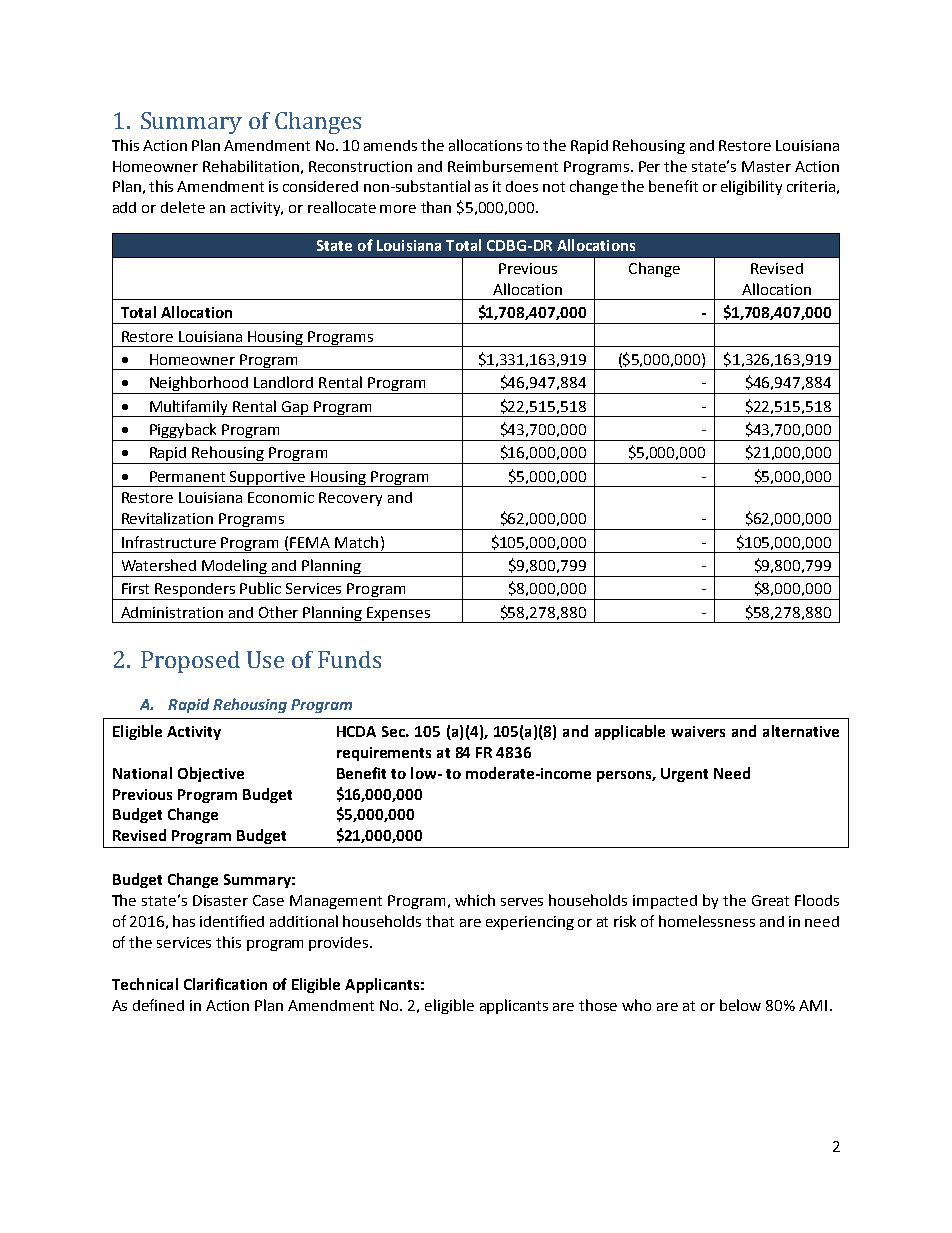 This image has width=952, height=1233. Describe the element at coordinates (698, 731) in the image. I see `waivers` at that location.
